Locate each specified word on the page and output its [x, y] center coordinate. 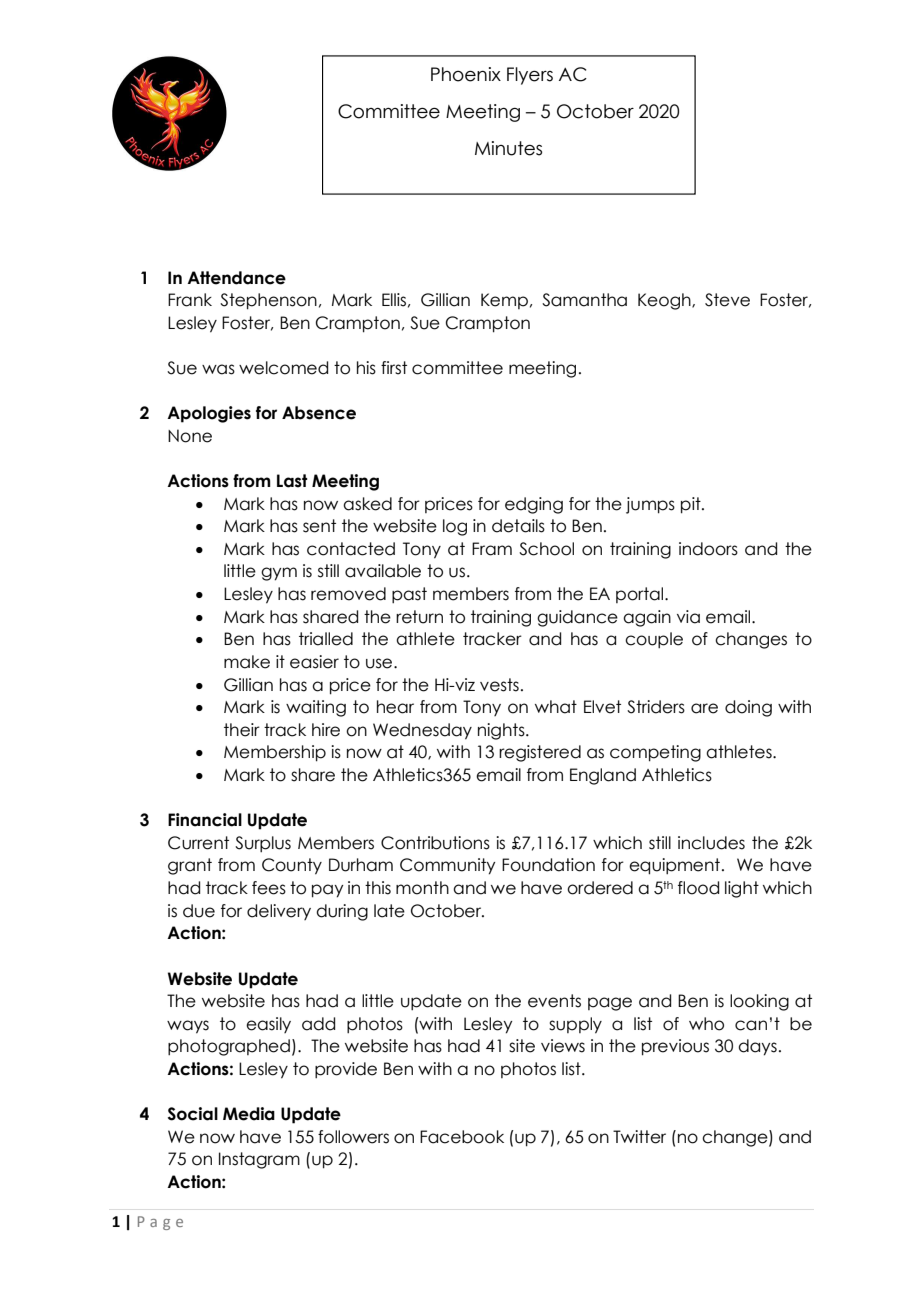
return [419, 617]
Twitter [639, 1137]
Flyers [530, 76]
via [688, 617]
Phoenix [466, 74]
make [247, 662]
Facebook [462, 1137]
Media [249, 1114]
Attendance [236, 278]
